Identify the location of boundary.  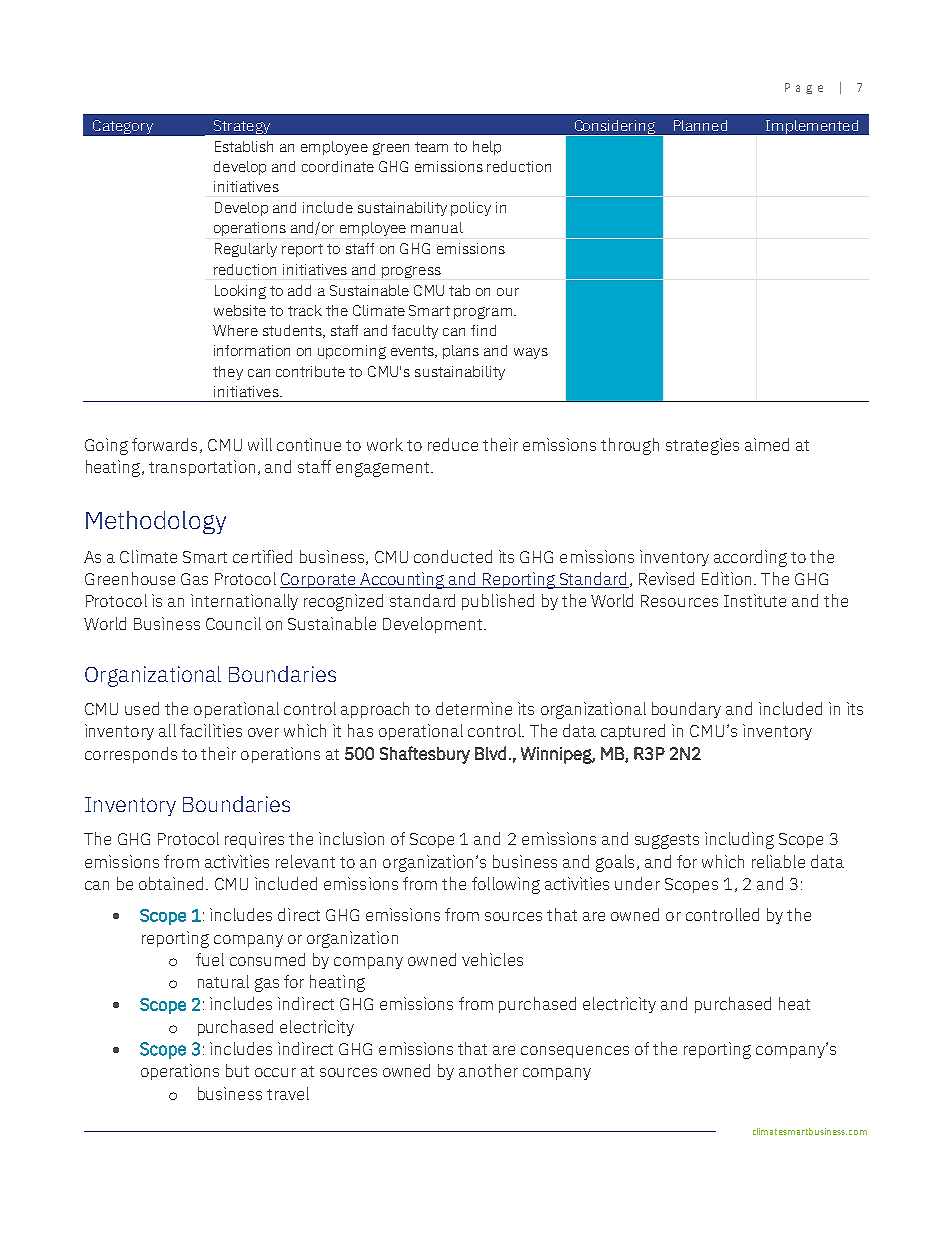
(686, 710).
